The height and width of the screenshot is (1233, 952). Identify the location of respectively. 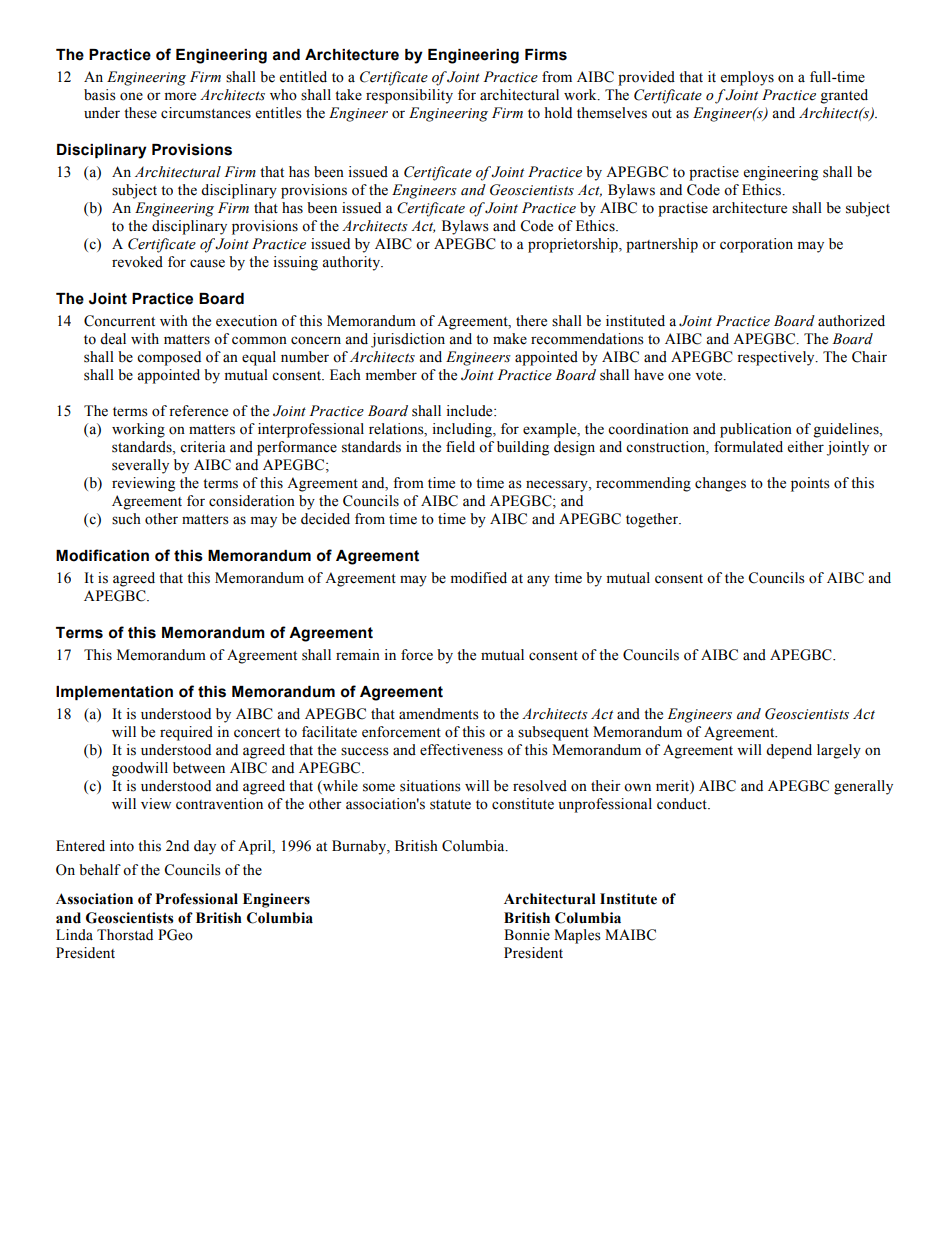
(777, 358).
